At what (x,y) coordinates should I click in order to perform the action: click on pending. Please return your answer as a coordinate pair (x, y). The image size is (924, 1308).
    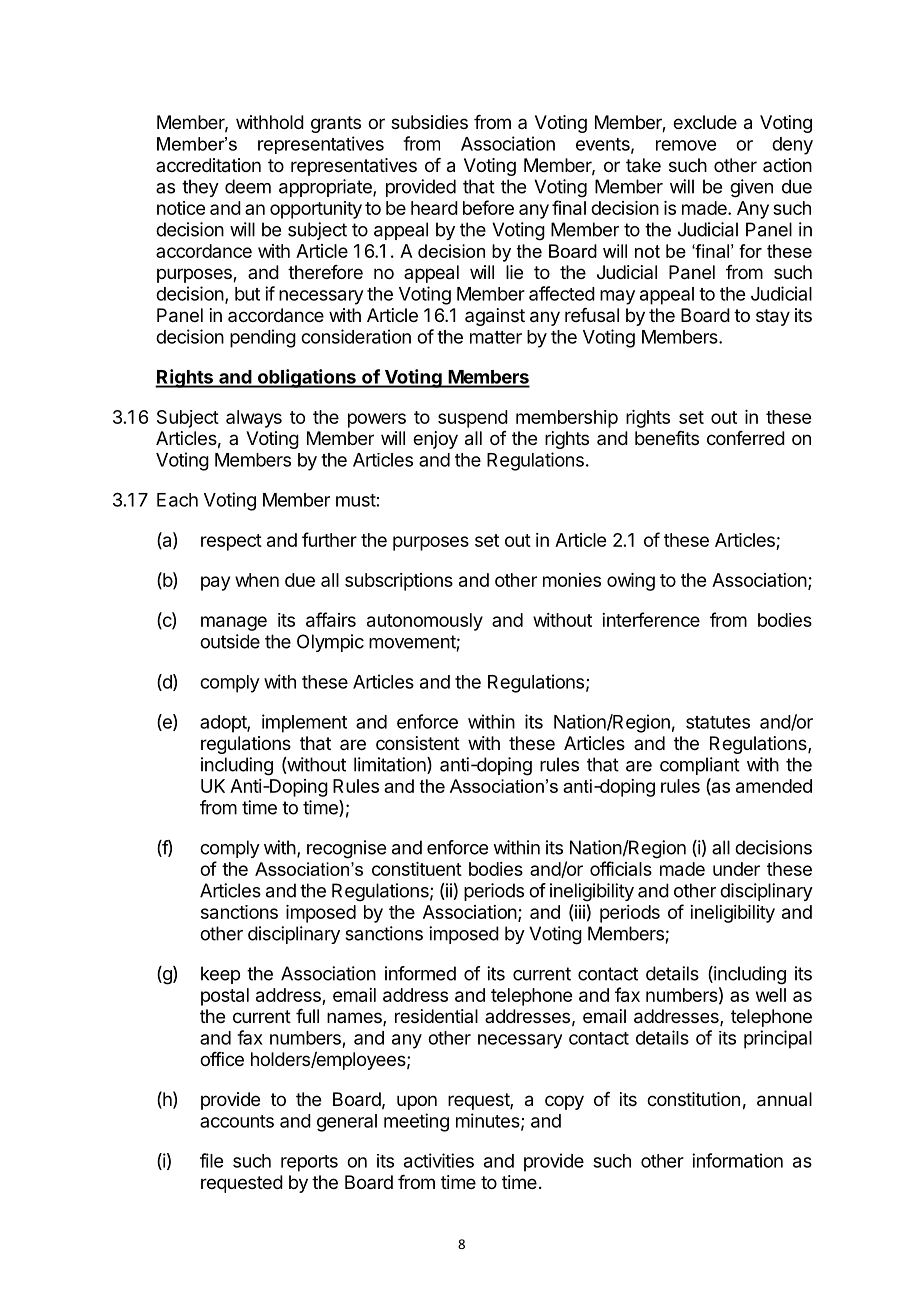
    Looking at the image, I should click on (263, 338).
